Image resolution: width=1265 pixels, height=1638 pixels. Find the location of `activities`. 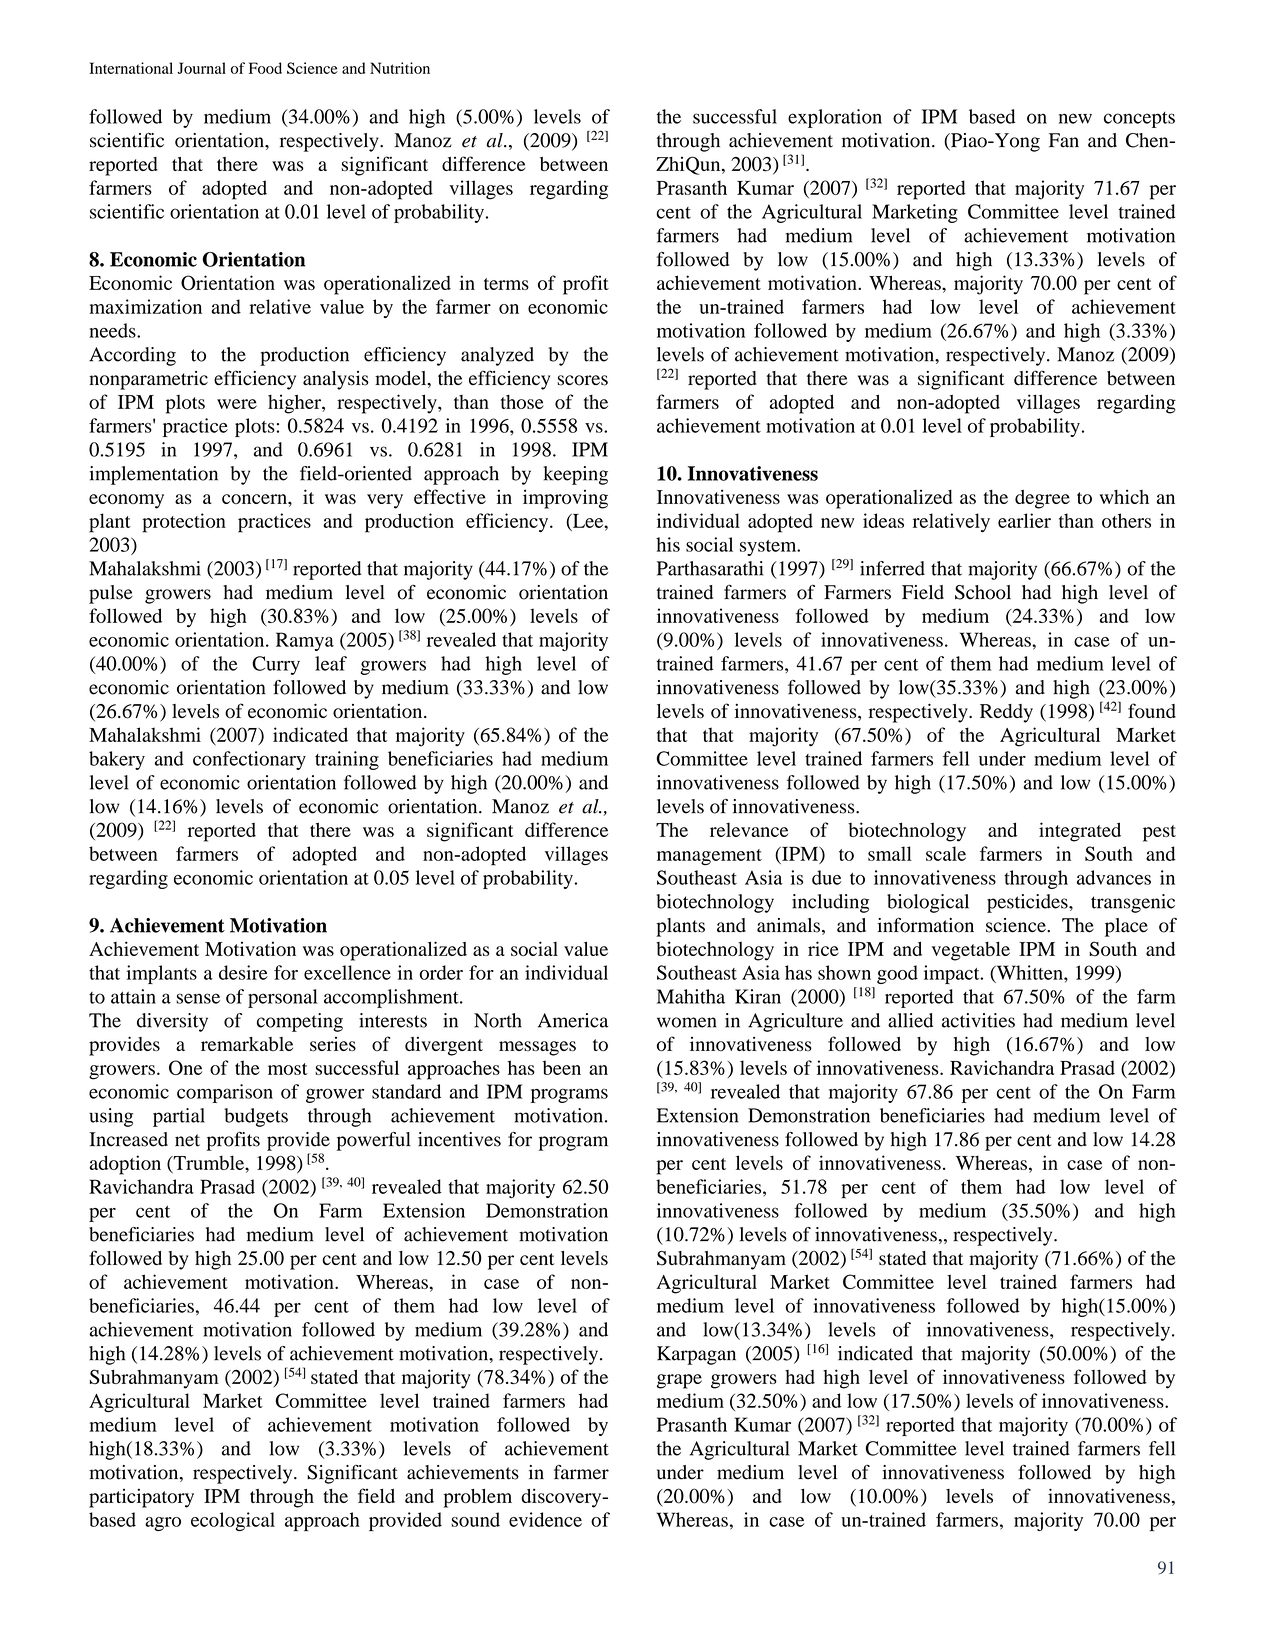

activities is located at coordinates (978, 1020).
